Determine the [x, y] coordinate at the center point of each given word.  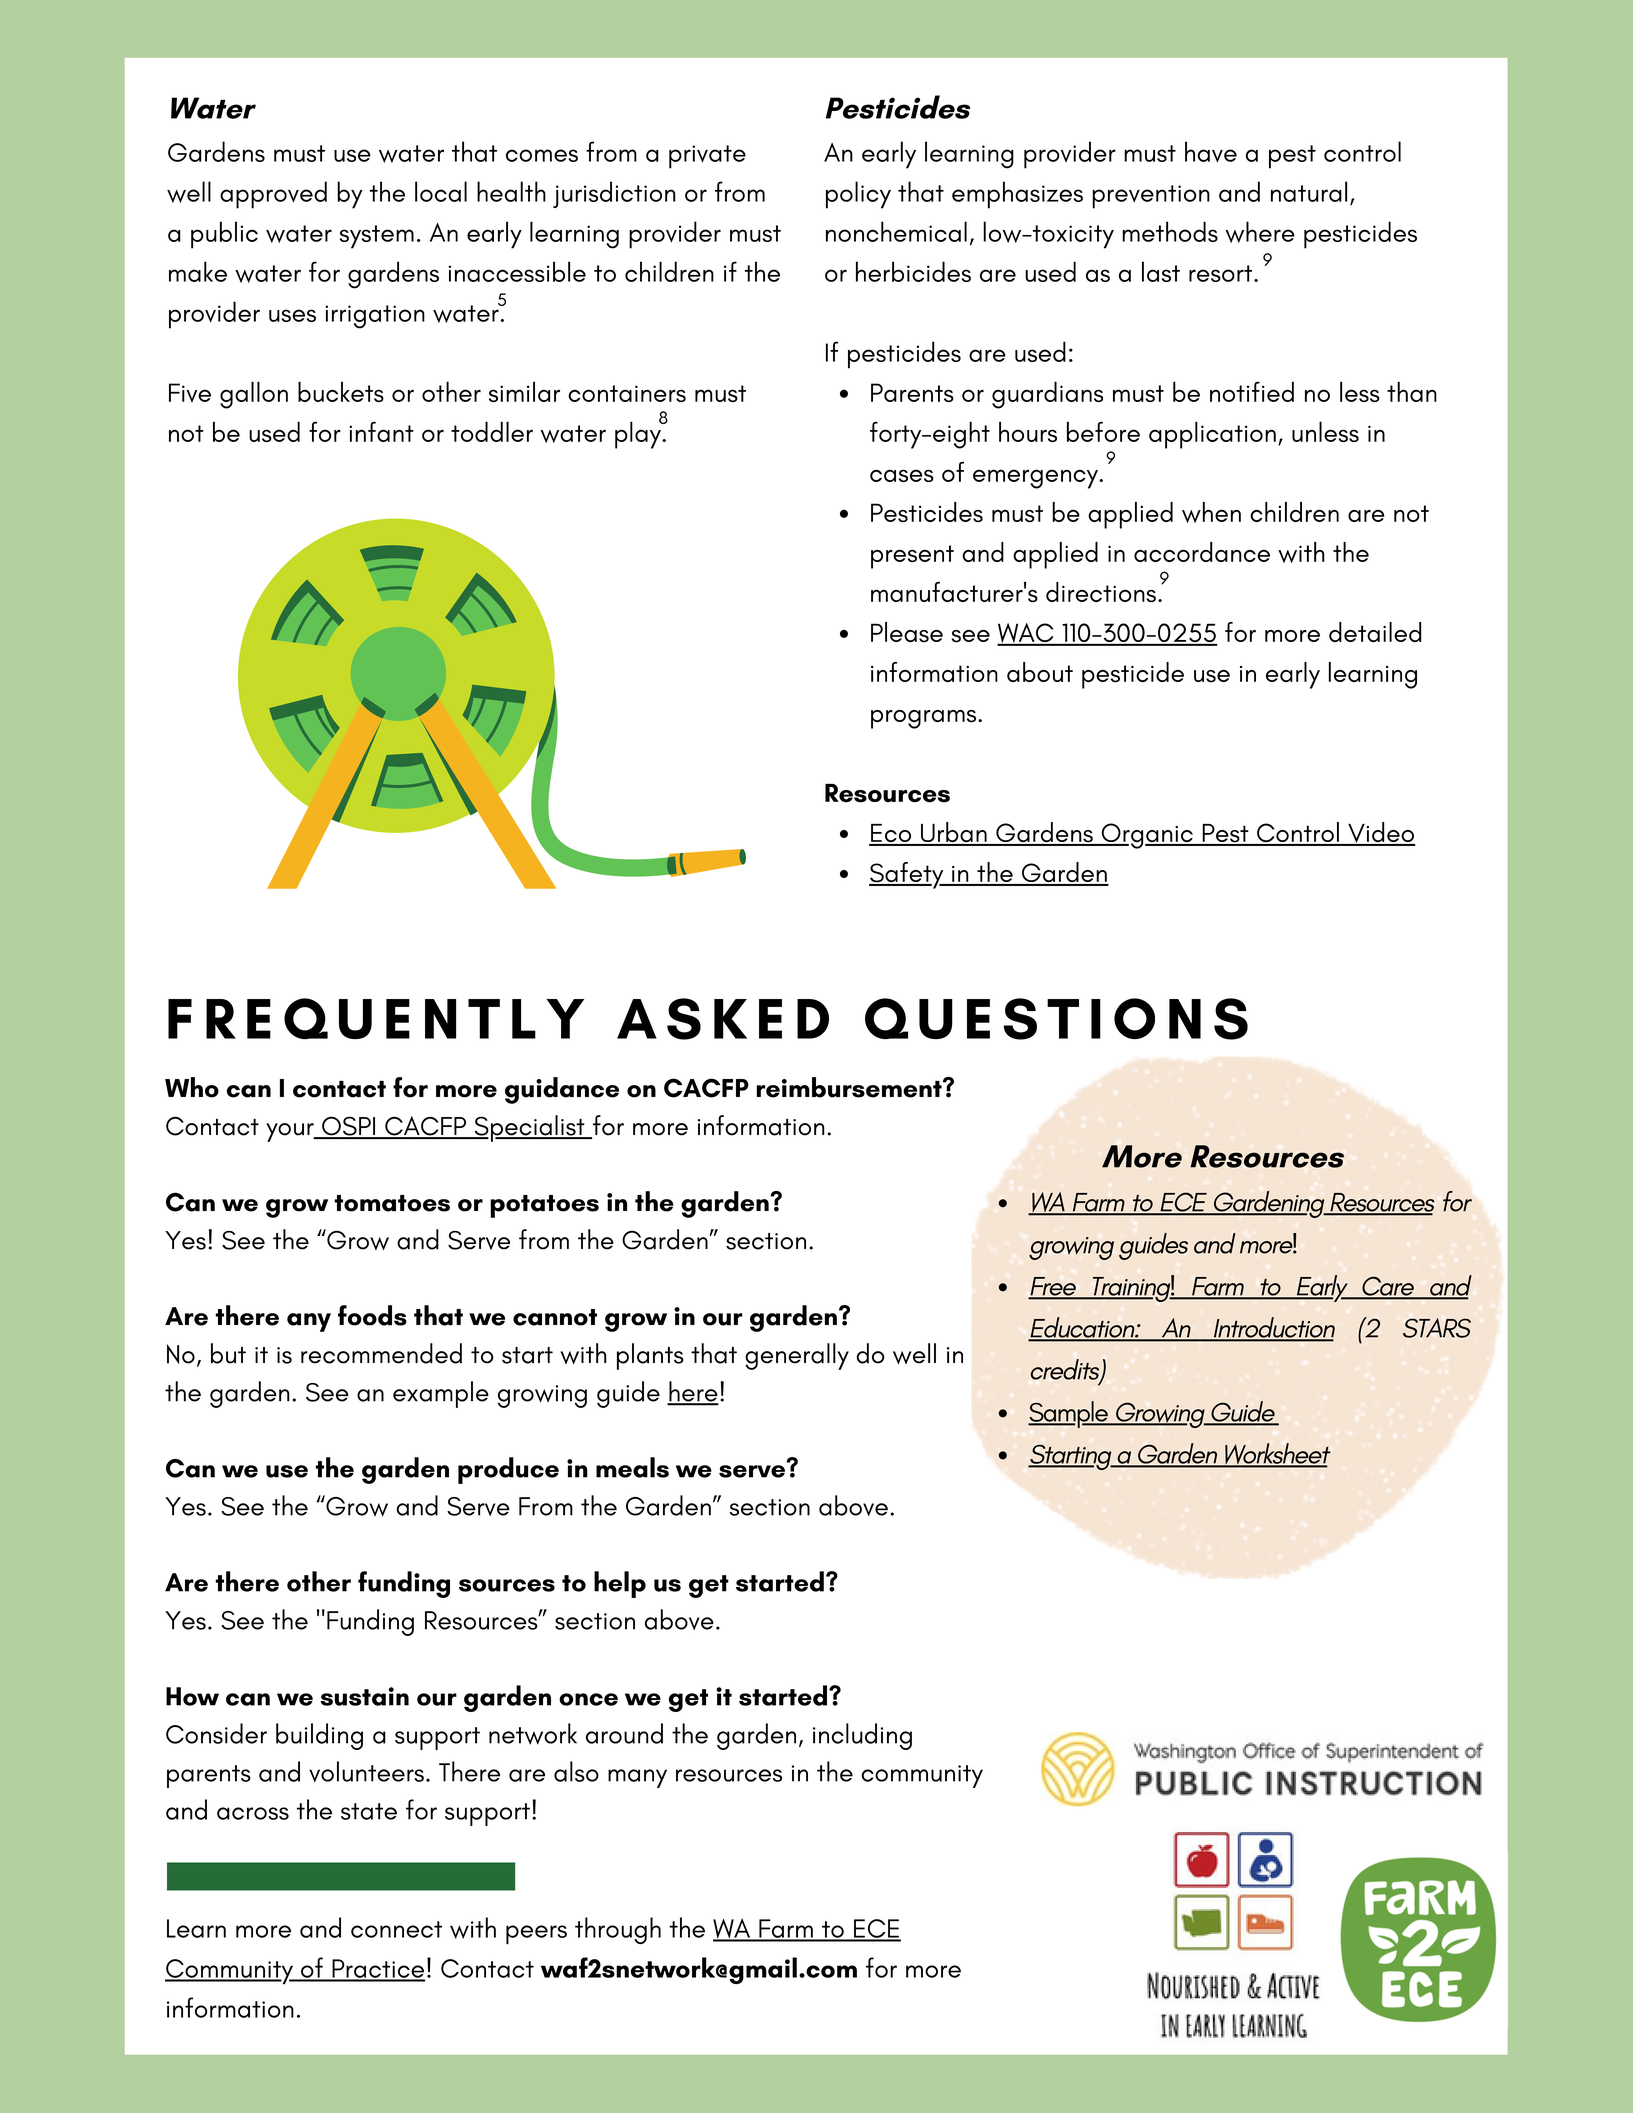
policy [858, 195]
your [291, 1132]
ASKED [723, 1019]
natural [1309, 191]
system [377, 237]
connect [396, 1929]
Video [1381, 834]
